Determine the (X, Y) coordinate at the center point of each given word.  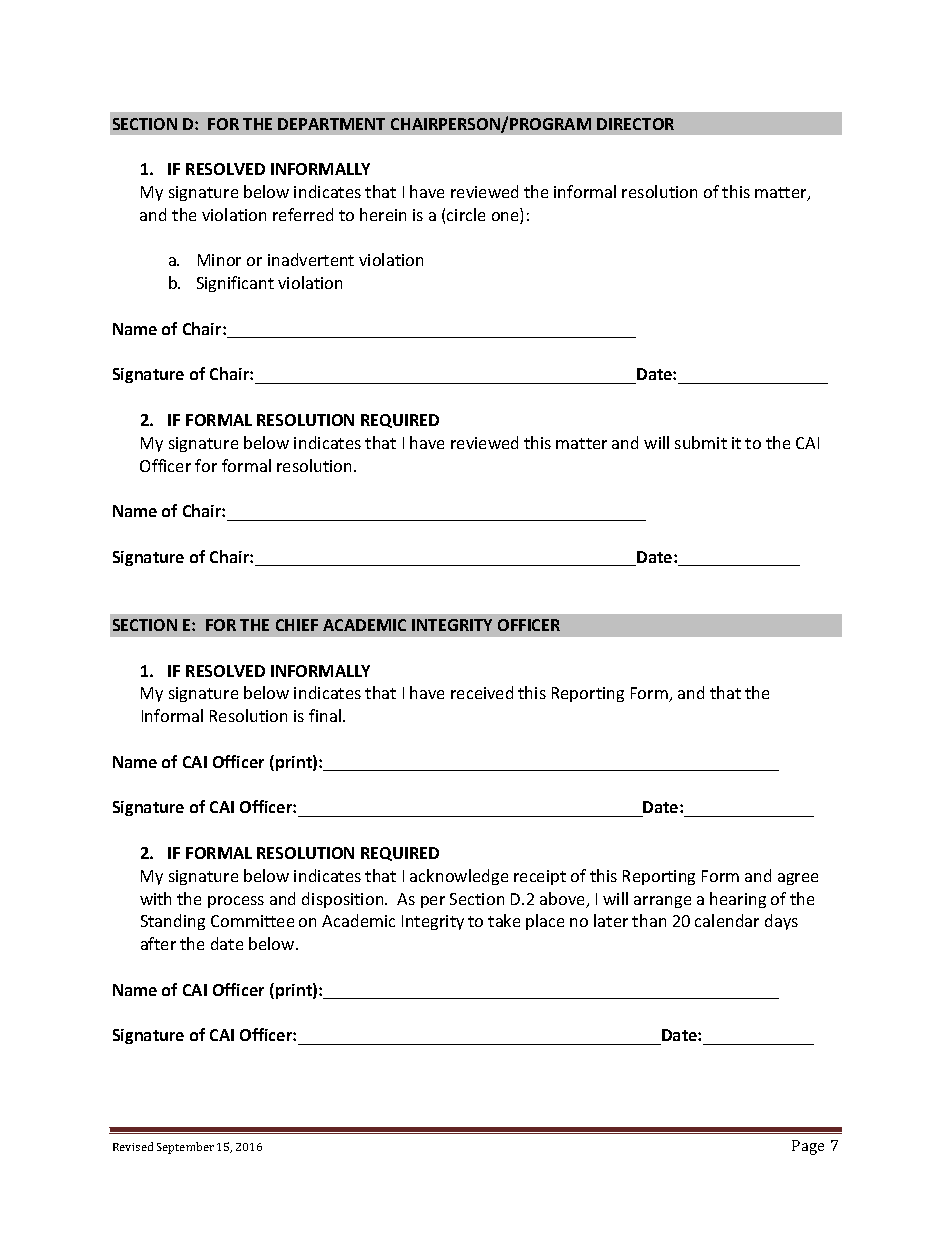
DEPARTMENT (331, 124)
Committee (252, 921)
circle (466, 214)
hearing (738, 900)
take (504, 920)
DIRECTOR (635, 124)
